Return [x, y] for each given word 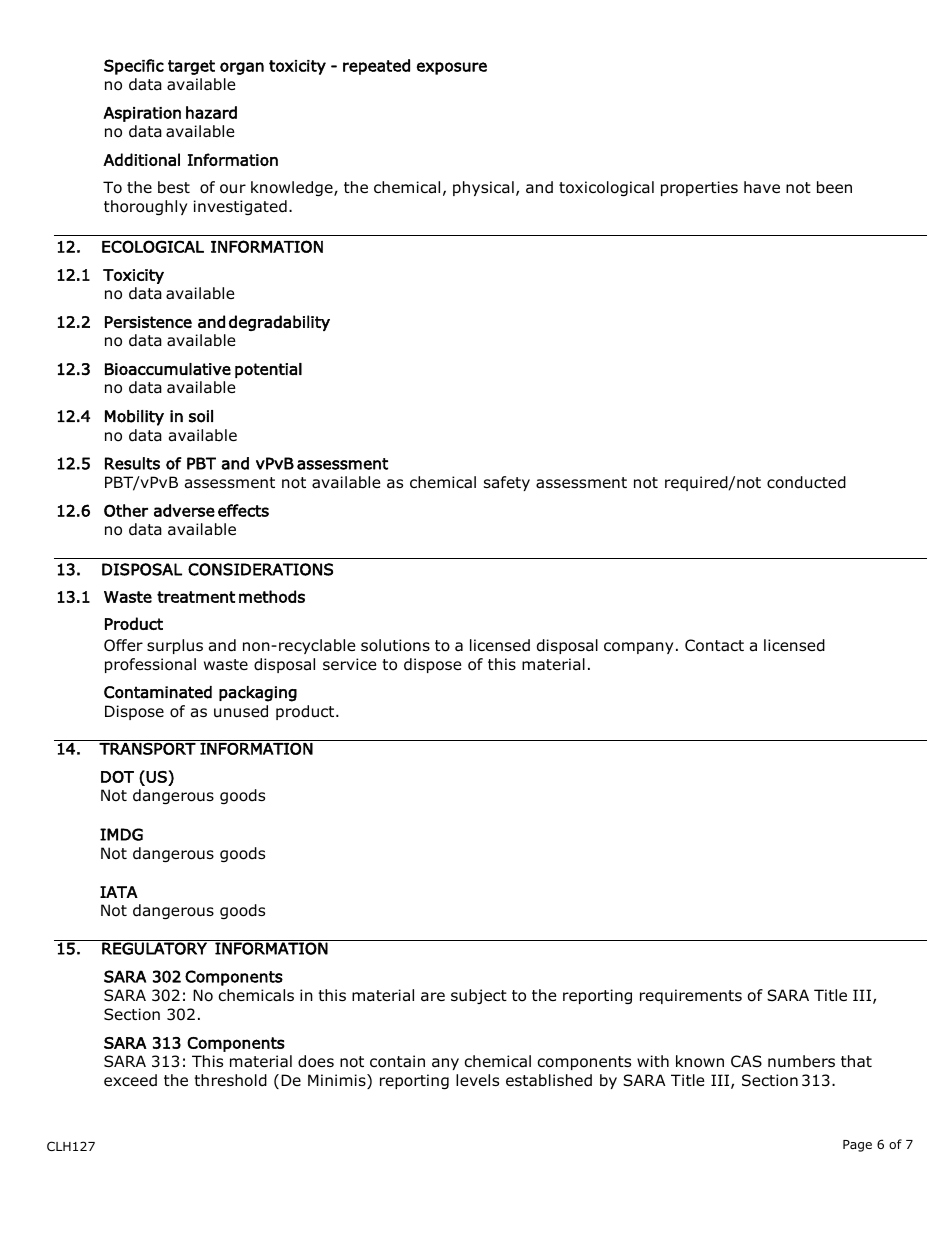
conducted [806, 482]
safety [507, 483]
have [762, 187]
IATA [119, 892]
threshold [230, 1080]
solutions [395, 645]
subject [479, 996]
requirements [691, 996]
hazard [211, 112]
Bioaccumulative [168, 369]
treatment [196, 597]
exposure [452, 68]
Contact [714, 645]
